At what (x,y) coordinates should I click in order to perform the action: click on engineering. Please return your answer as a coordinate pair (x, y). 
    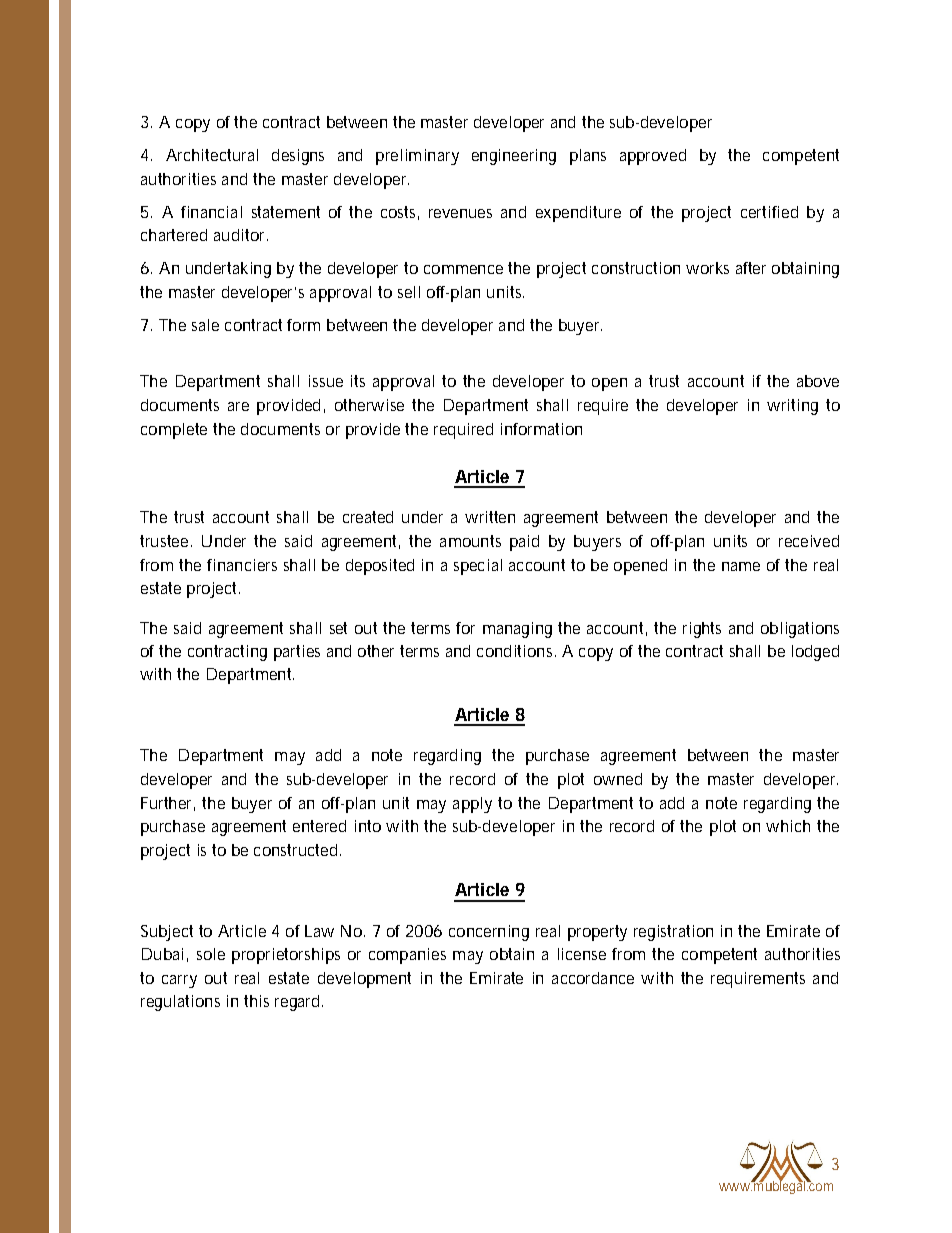
    Looking at the image, I should click on (514, 157).
